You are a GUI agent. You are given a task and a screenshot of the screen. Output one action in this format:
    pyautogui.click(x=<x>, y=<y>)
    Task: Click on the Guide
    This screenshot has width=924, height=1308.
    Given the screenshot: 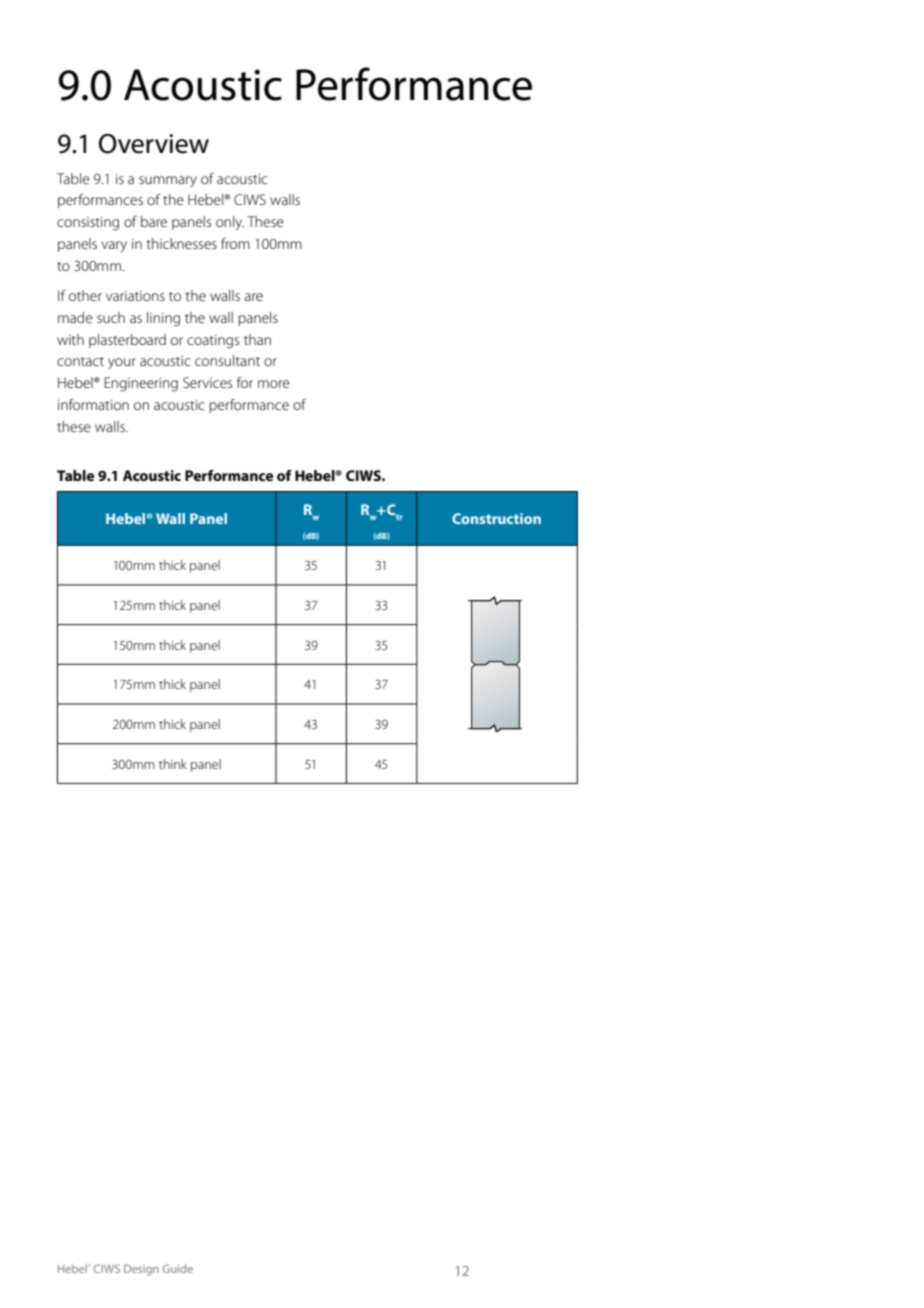 What is the action you would take?
    pyautogui.click(x=178, y=1268)
